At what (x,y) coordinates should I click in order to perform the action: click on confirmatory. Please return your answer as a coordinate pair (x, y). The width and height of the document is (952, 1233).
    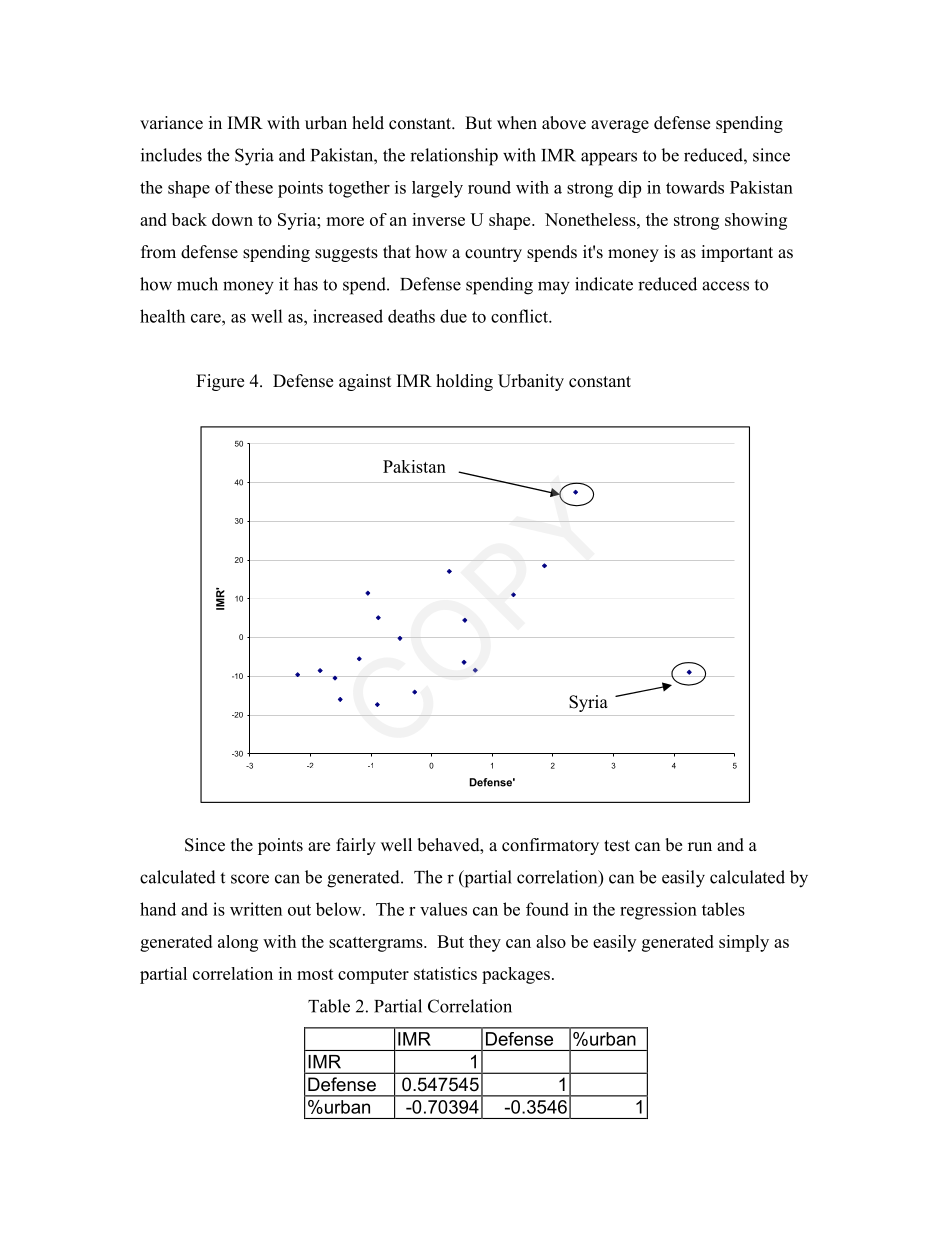
    Looking at the image, I should click on (550, 846).
